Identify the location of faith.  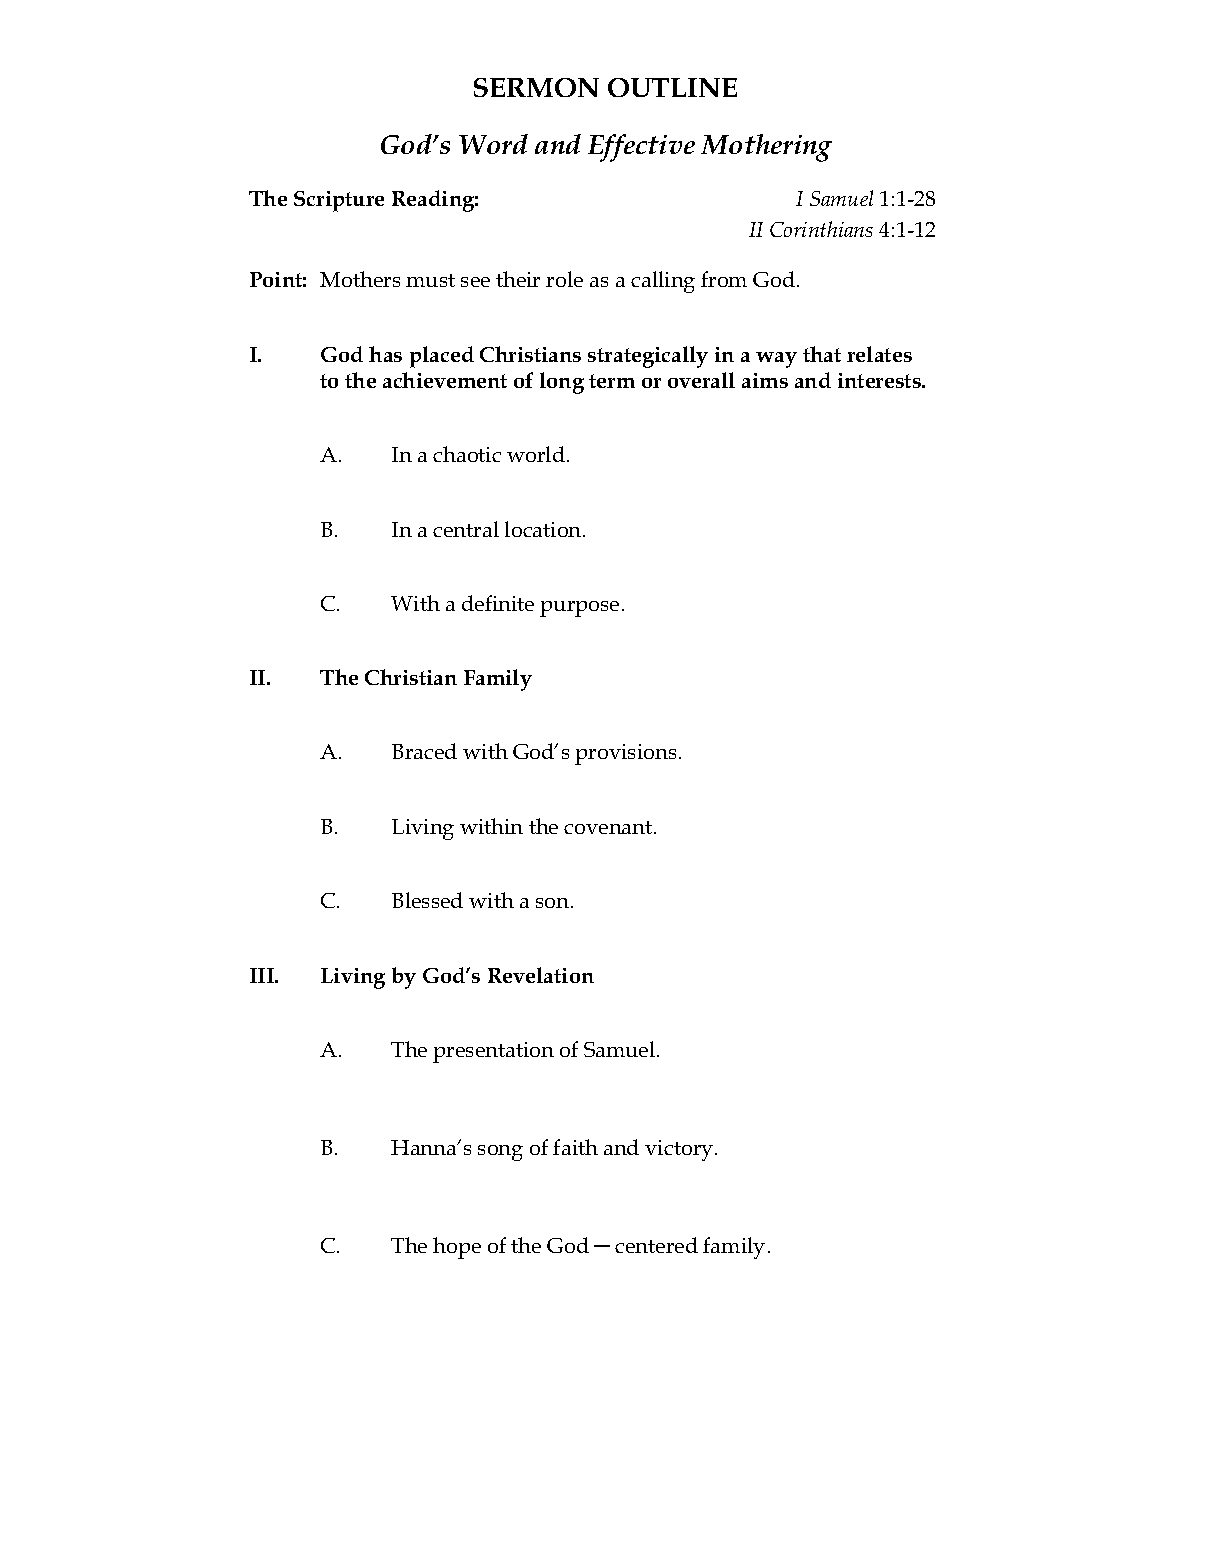
(575, 1147).
